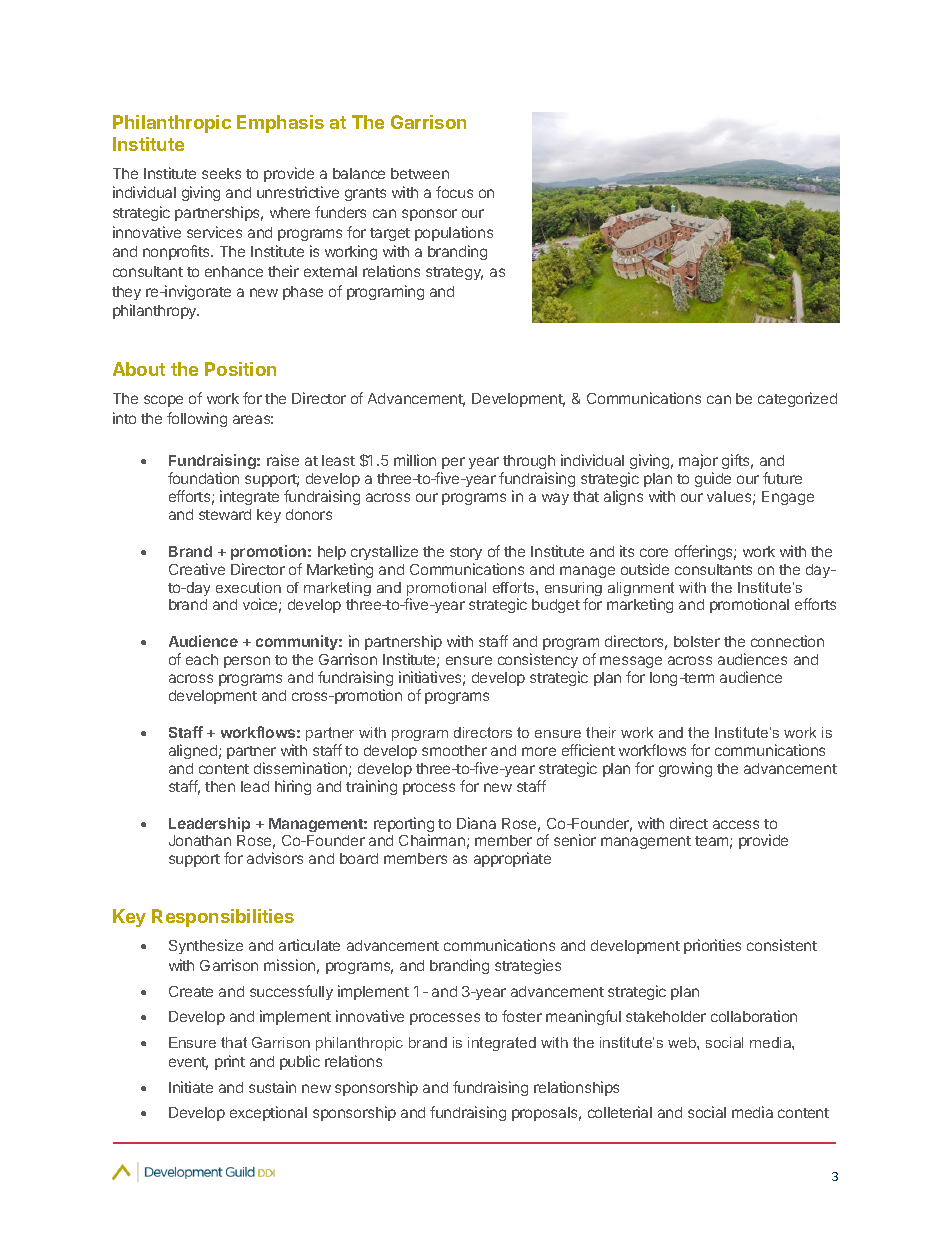  I want to click on focus, so click(454, 192).
